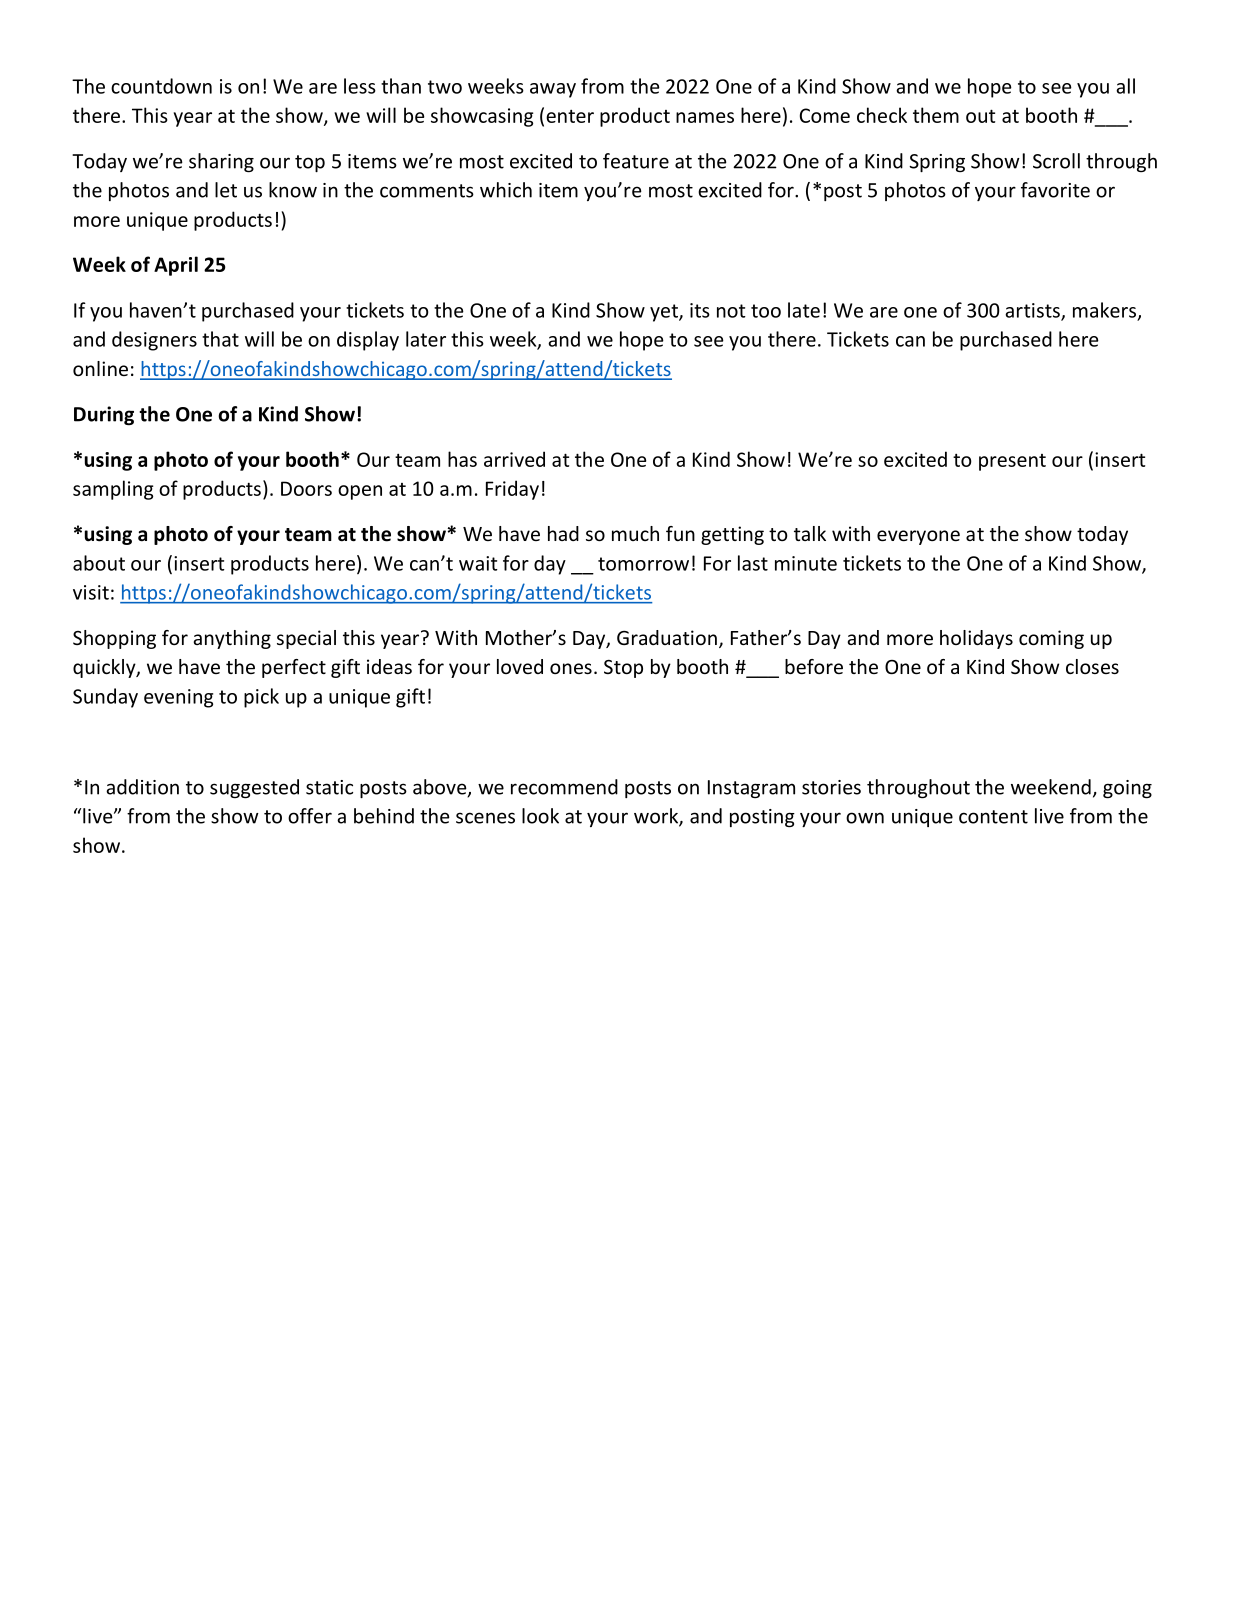  Describe the element at coordinates (936, 115) in the document. I see `them` at that location.
